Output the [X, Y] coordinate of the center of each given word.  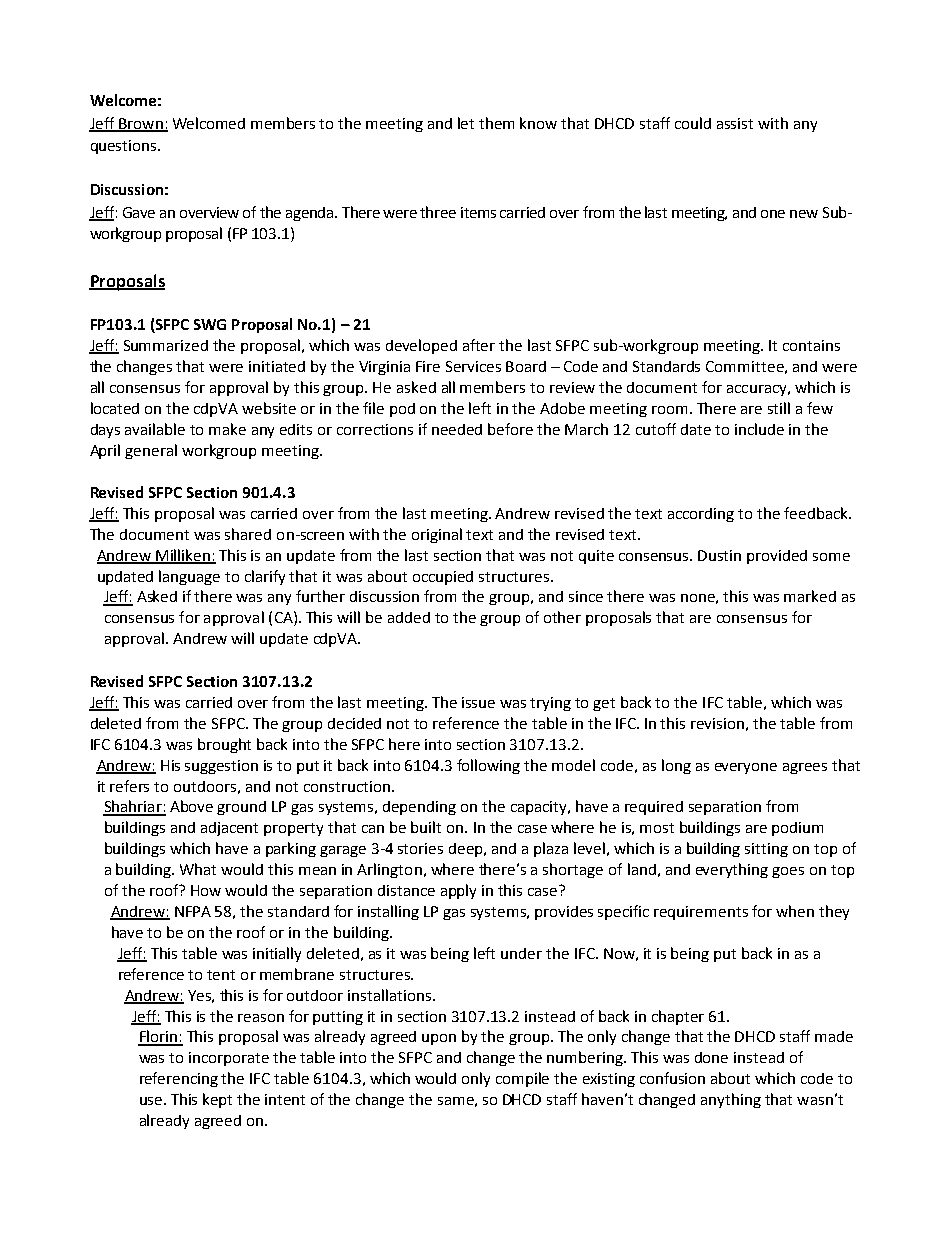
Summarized [166, 345]
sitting [766, 850]
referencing [179, 1079]
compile [522, 1079]
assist [735, 123]
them [496, 123]
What [198, 869]
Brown [141, 124]
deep [467, 850]
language [189, 577]
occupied [443, 578]
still [779, 408]
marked [810, 596]
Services [473, 366]
